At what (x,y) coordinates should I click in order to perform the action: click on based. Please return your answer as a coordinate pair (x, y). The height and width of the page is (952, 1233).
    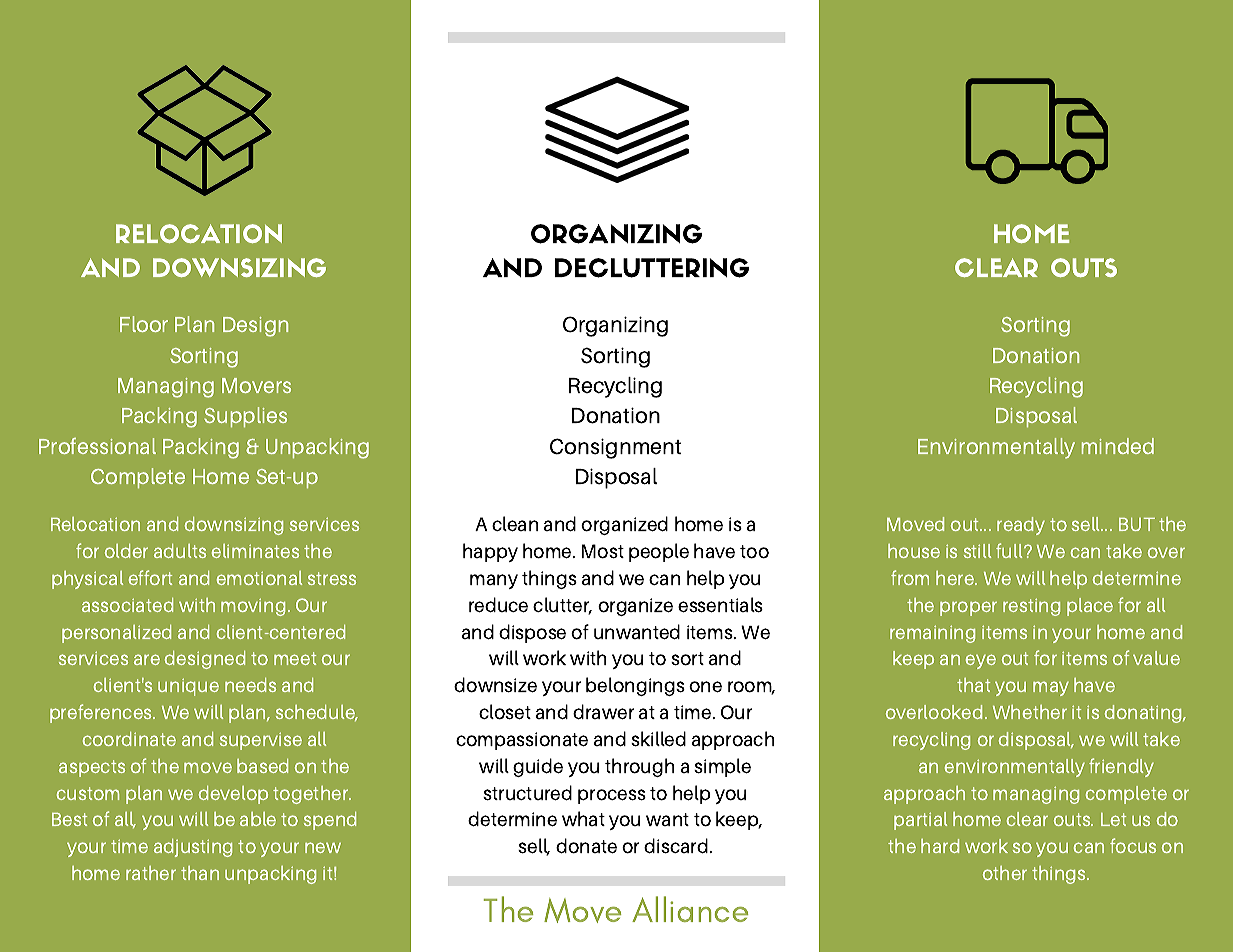
    Looking at the image, I should click on (262, 766).
